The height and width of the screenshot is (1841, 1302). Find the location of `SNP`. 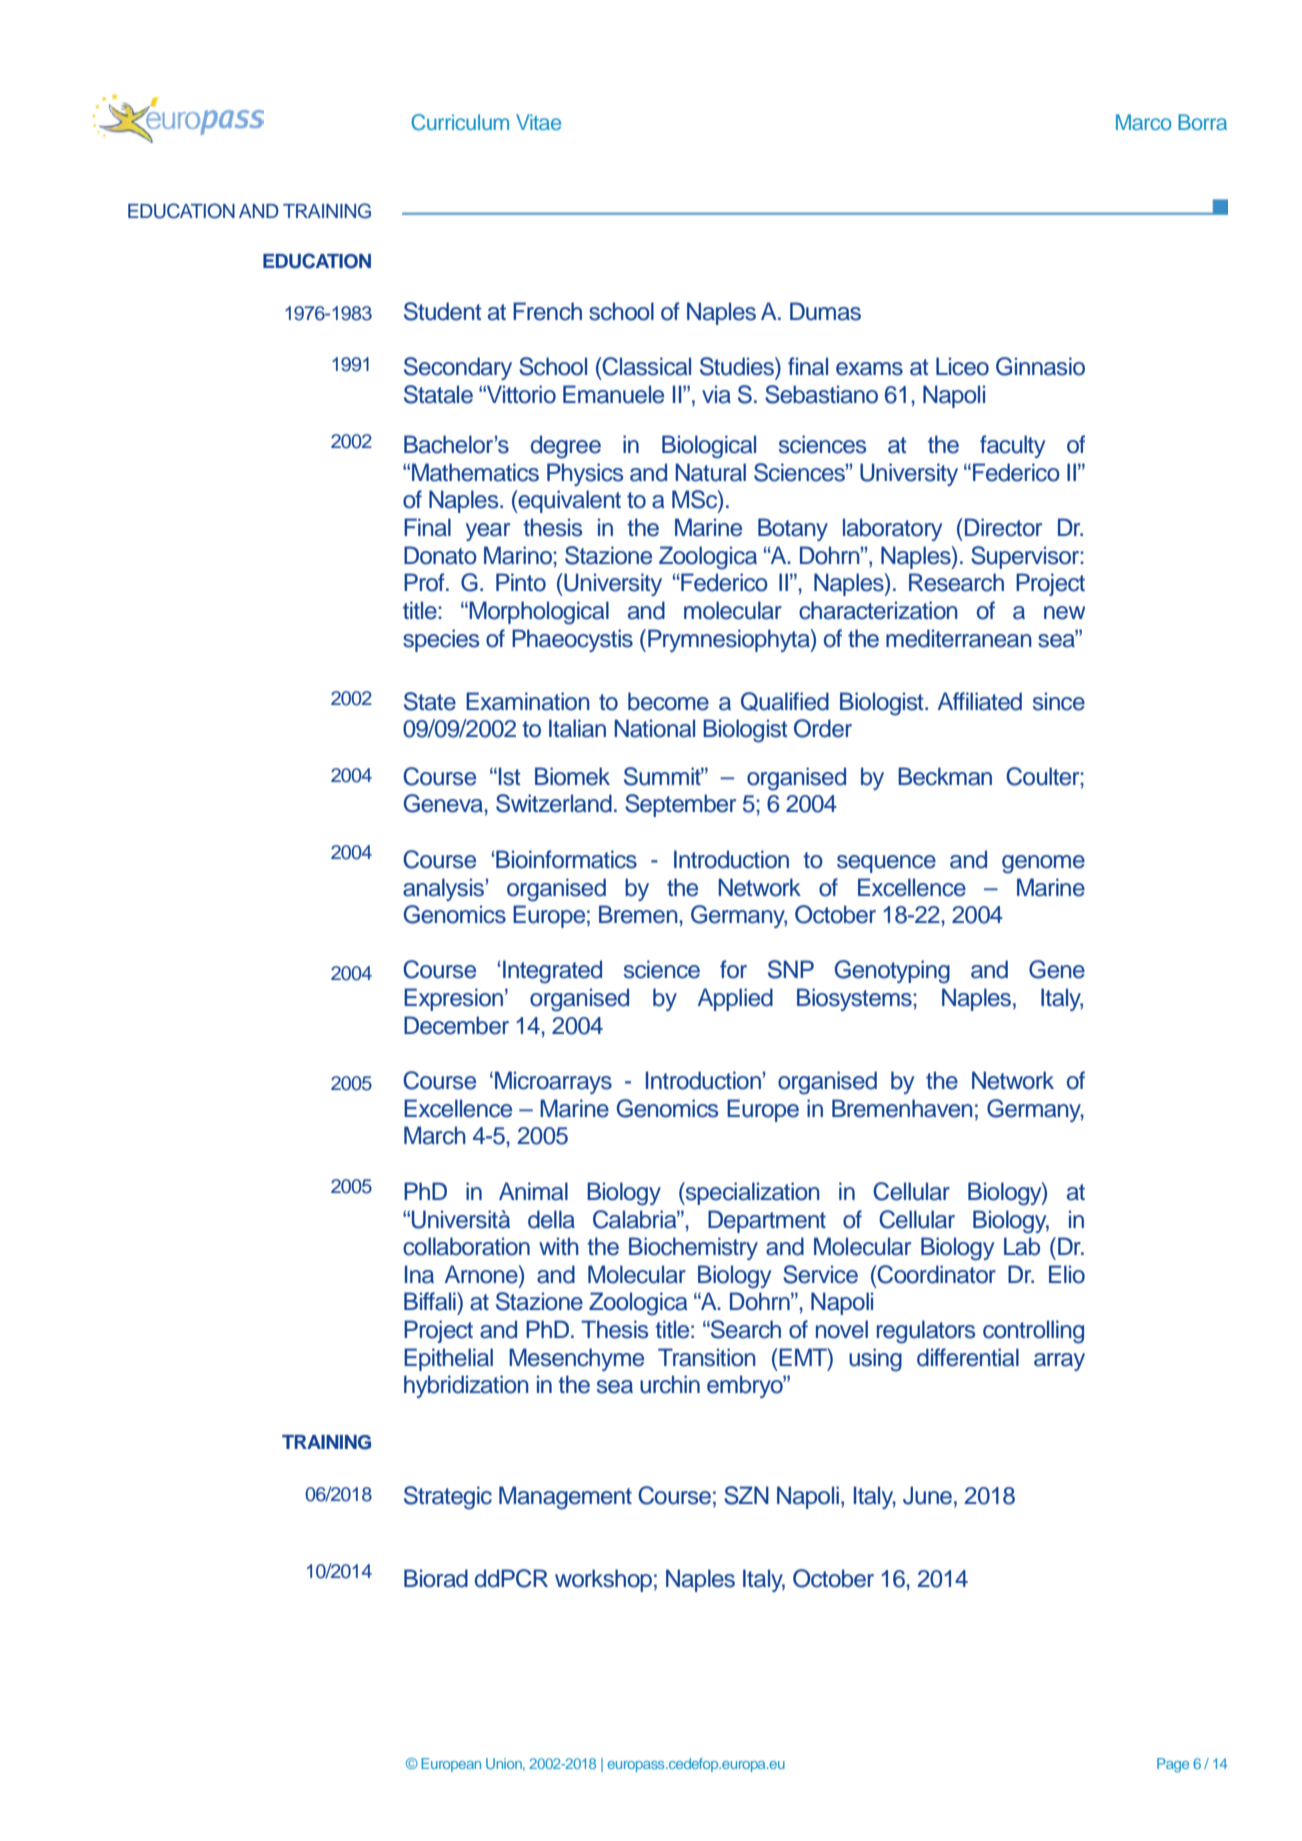

SNP is located at coordinates (791, 969).
